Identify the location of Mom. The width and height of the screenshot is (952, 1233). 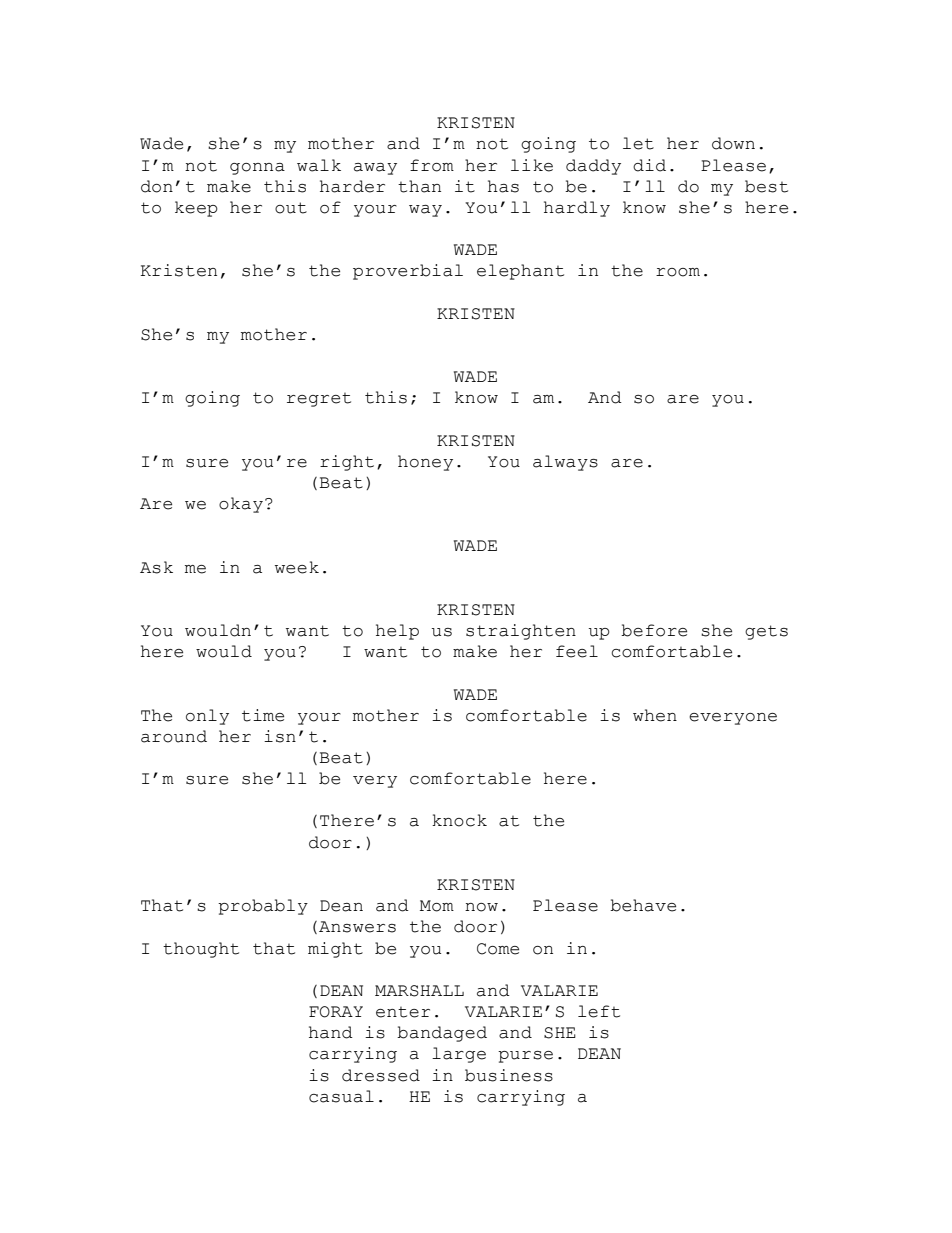
(437, 906).
